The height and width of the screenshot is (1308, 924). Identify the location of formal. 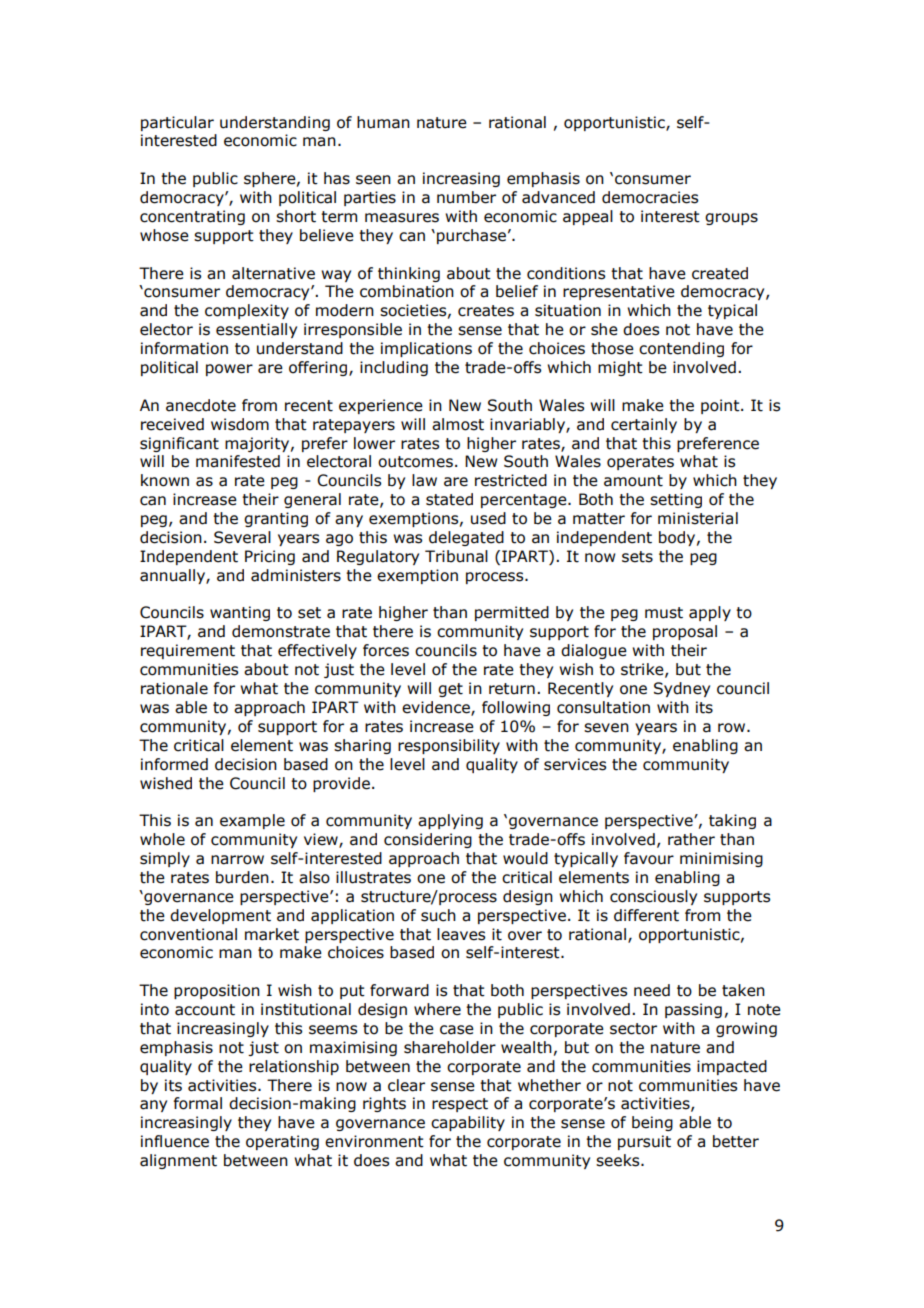
(198, 1103).
